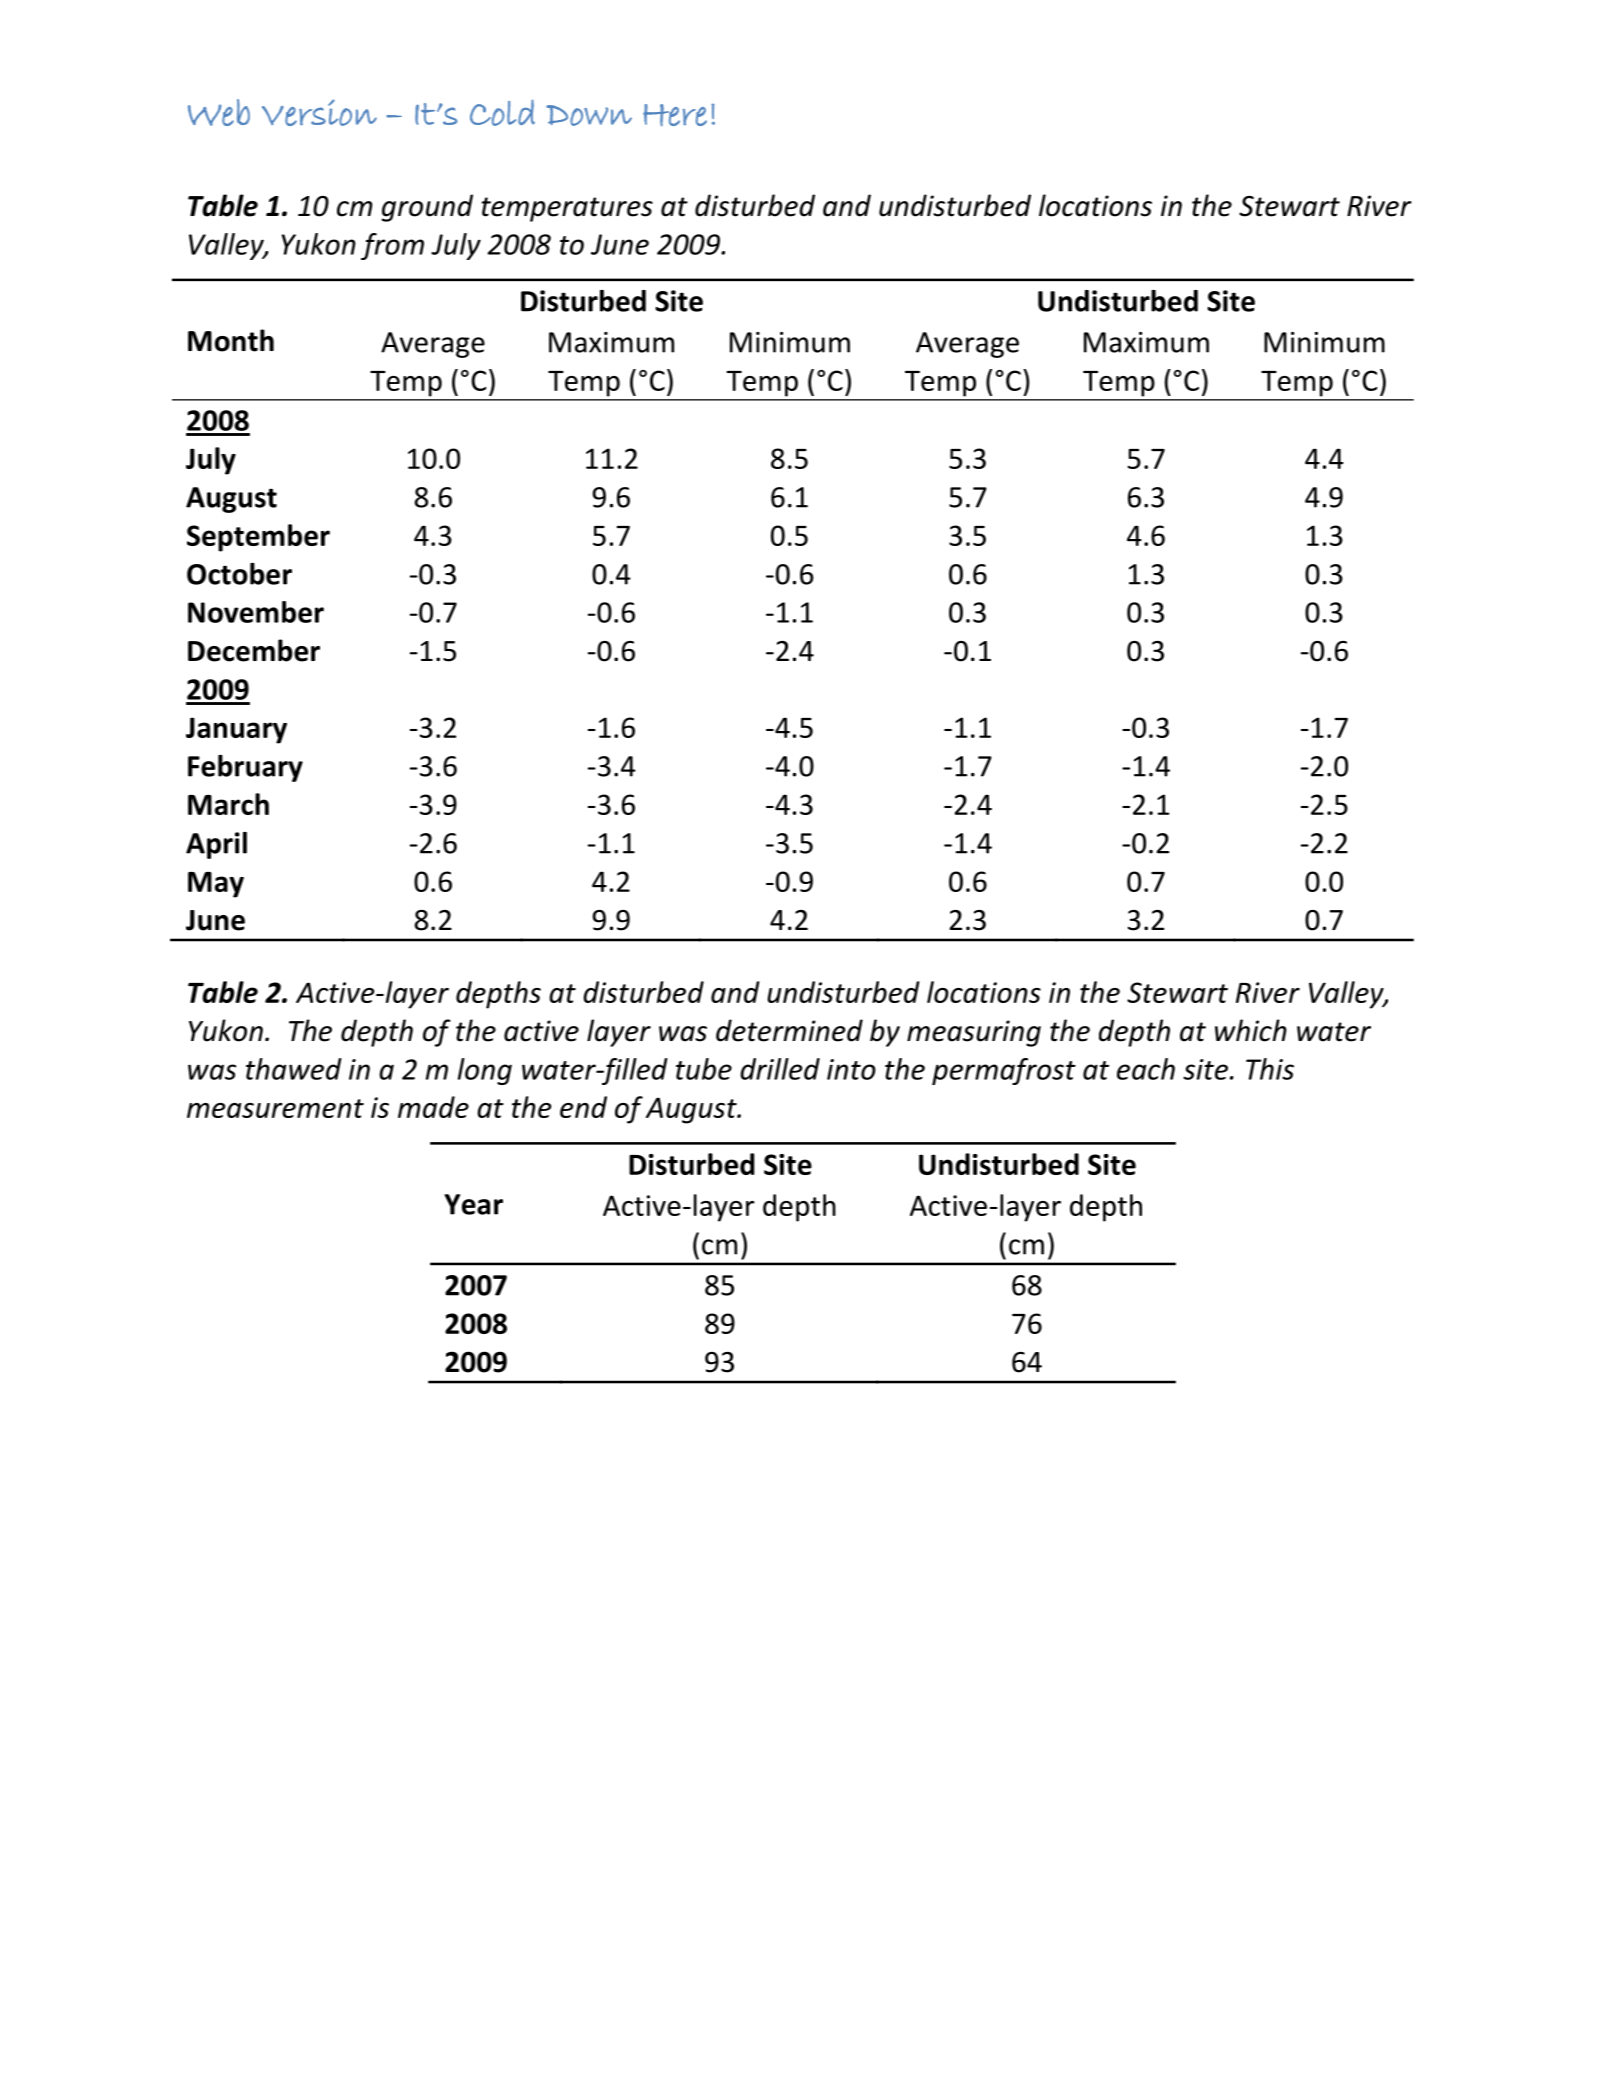 The height and width of the screenshot is (2078, 1606). What do you see at coordinates (780, 1069) in the screenshot?
I see `drilled` at bounding box center [780, 1069].
